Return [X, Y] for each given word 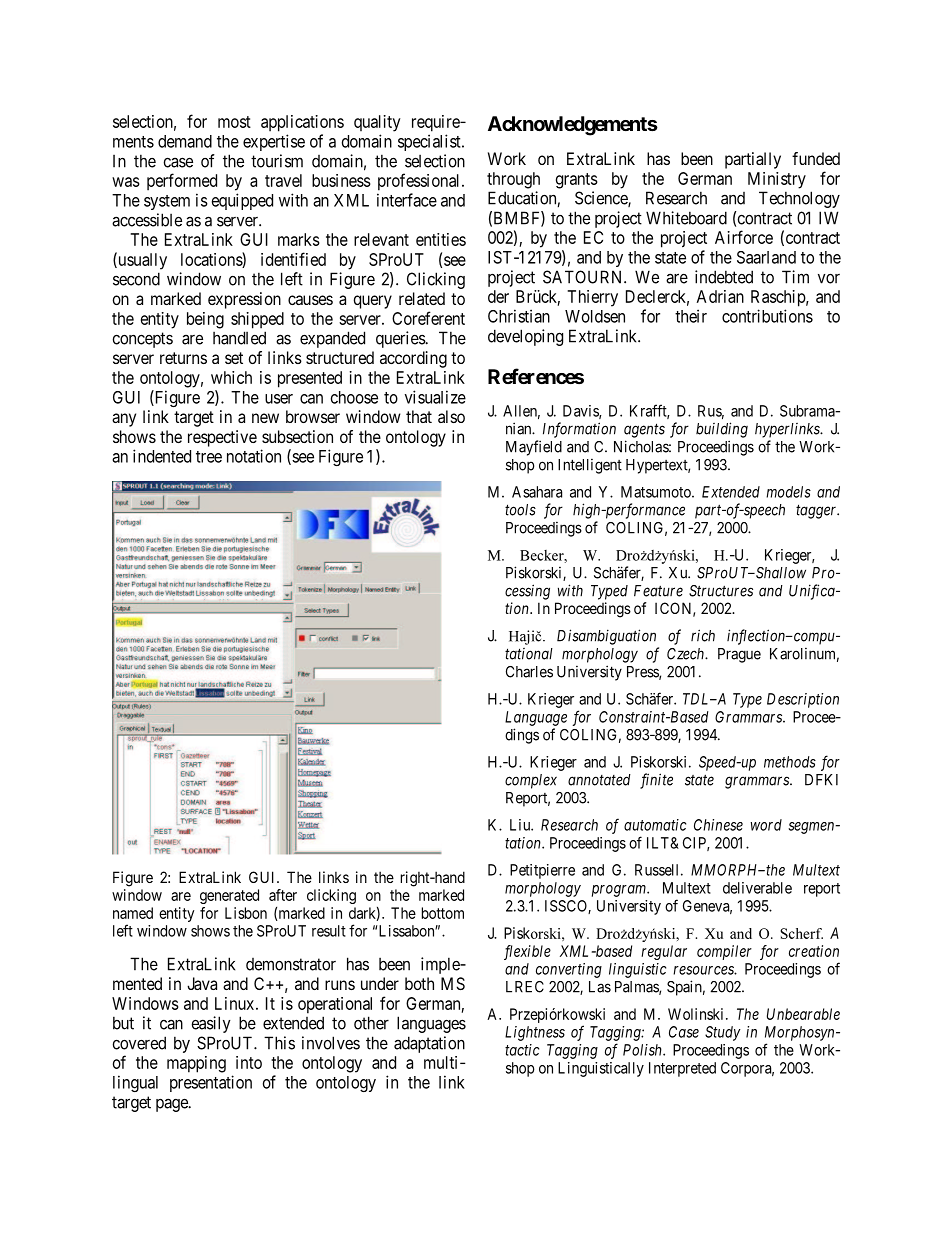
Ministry [777, 180]
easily [211, 1024]
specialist [430, 142]
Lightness [535, 1033]
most [234, 122]
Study [723, 1033]
